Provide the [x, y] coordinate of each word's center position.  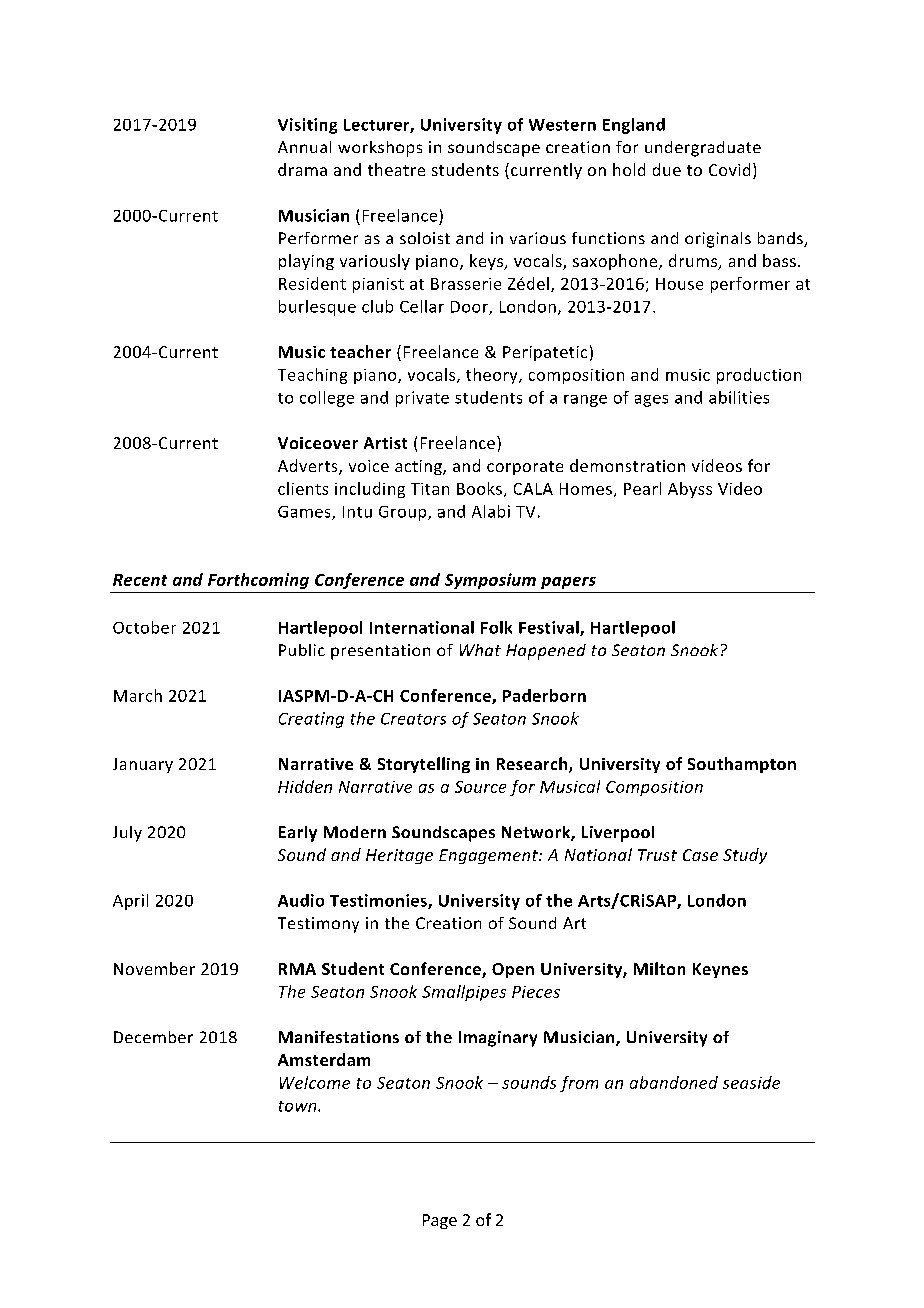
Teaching [312, 376]
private [422, 399]
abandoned [674, 1082]
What [480, 650]
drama [302, 169]
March [138, 695]
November [154, 968]
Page [440, 1221]
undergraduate [703, 149]
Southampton [742, 765]
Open [513, 970]
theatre [396, 169]
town [299, 1106]
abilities [739, 397]
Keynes [720, 970]
